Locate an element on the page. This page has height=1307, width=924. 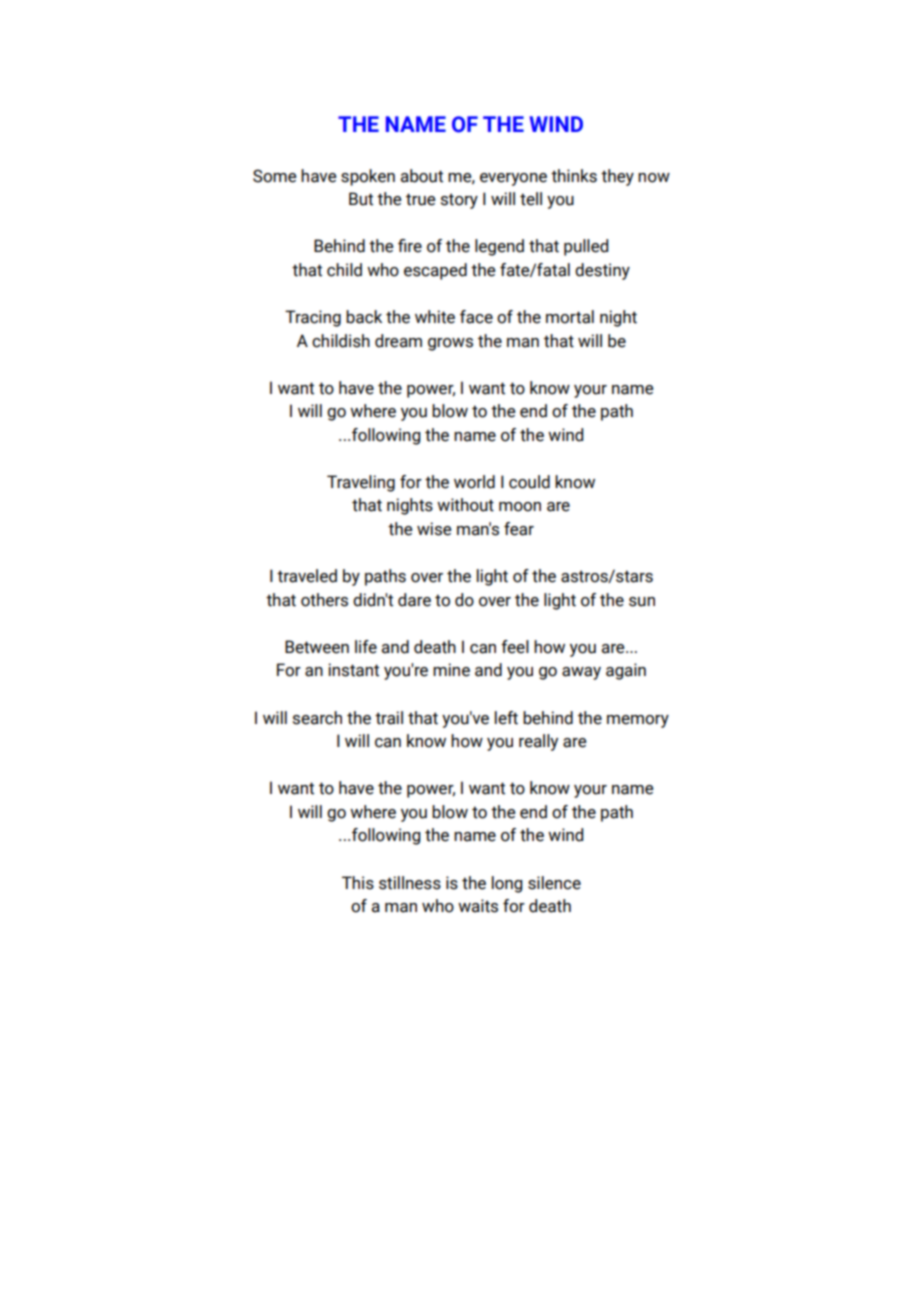
wise is located at coordinates (434, 529).
